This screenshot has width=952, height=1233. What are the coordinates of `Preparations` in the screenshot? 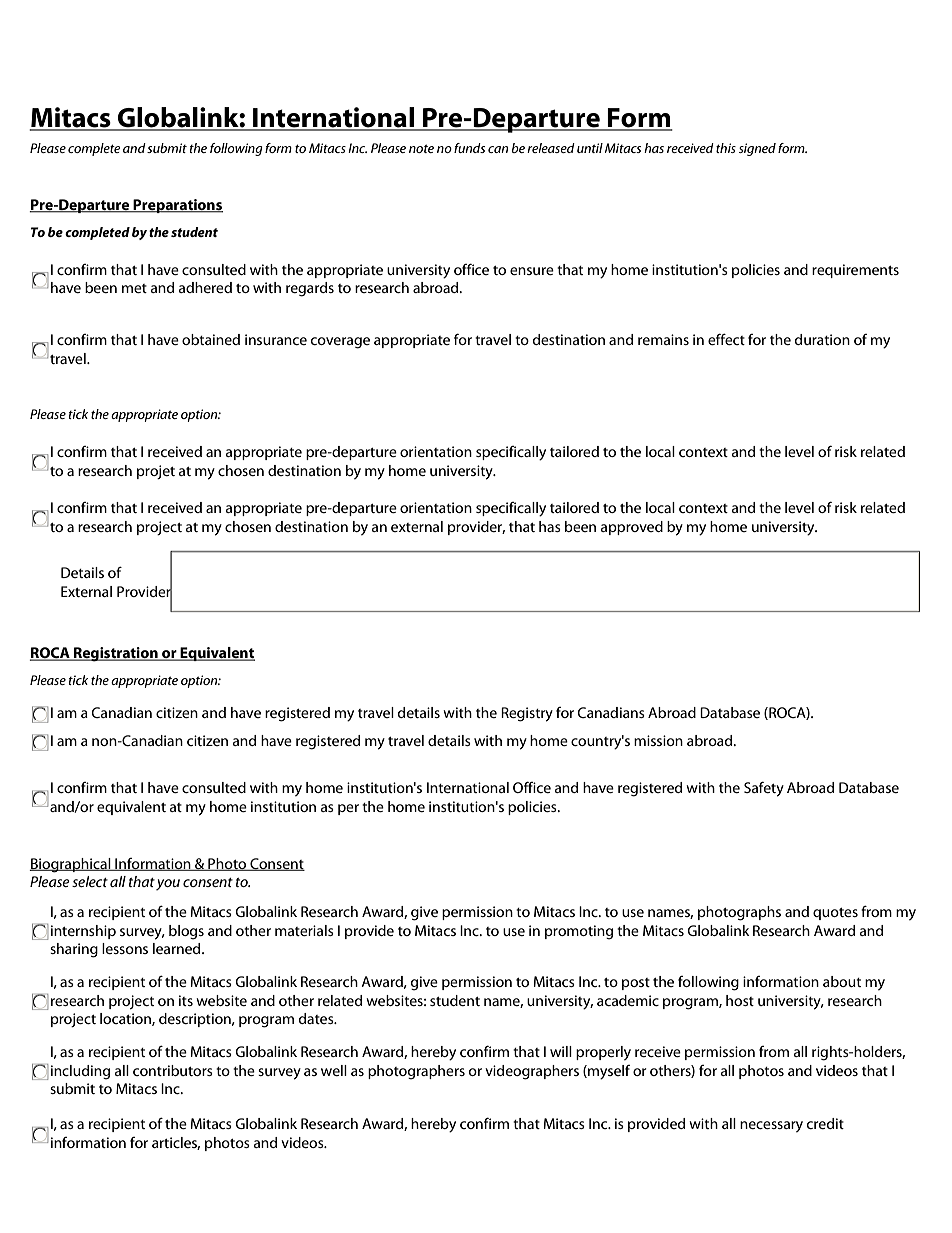 It's located at (177, 206).
